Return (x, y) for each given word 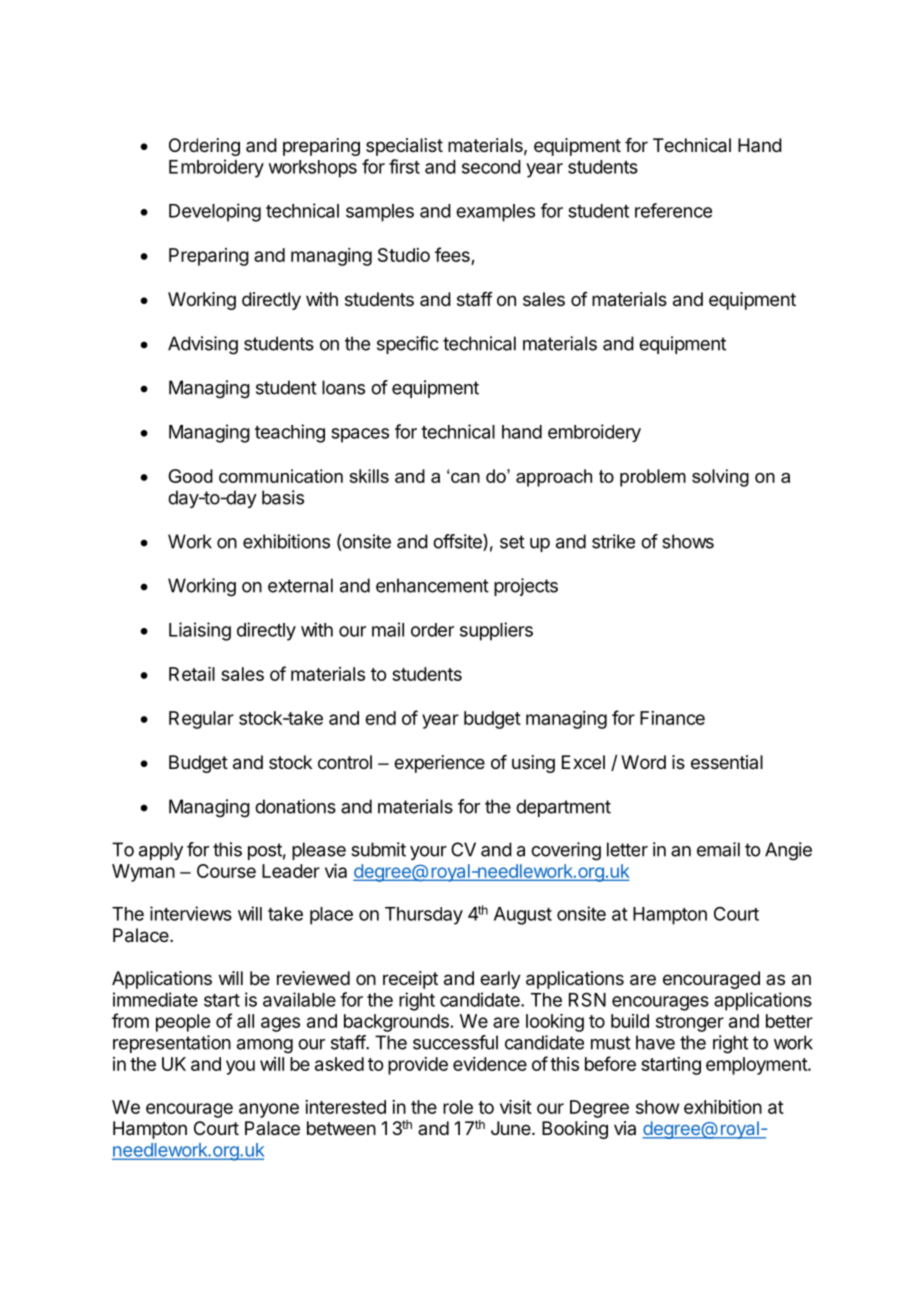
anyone (269, 1110)
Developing (215, 212)
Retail (192, 674)
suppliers (496, 631)
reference (673, 210)
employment (757, 1066)
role (458, 1107)
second (491, 167)
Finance (672, 718)
